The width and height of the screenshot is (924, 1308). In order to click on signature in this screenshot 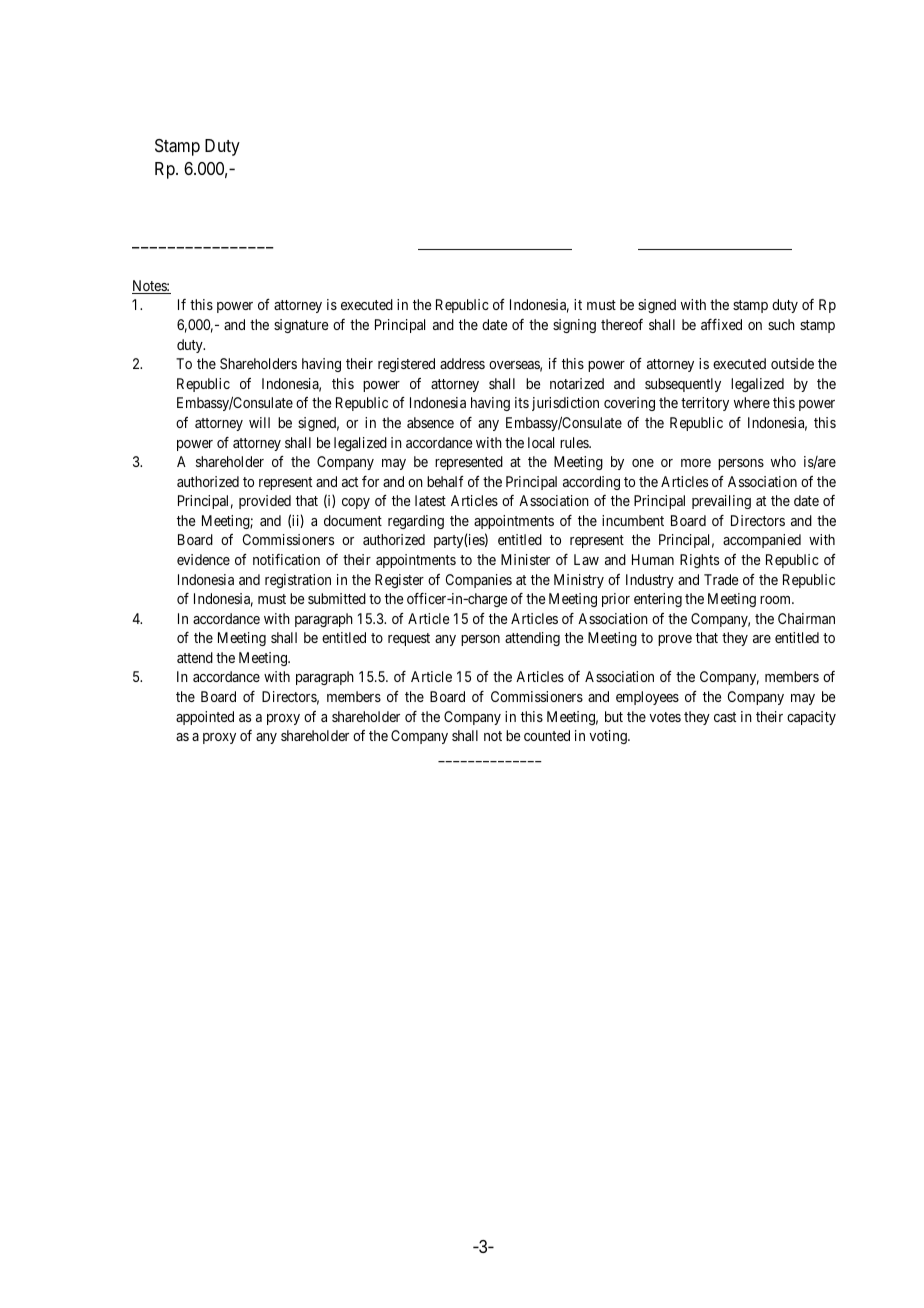, I will do `click(301, 326)`.
